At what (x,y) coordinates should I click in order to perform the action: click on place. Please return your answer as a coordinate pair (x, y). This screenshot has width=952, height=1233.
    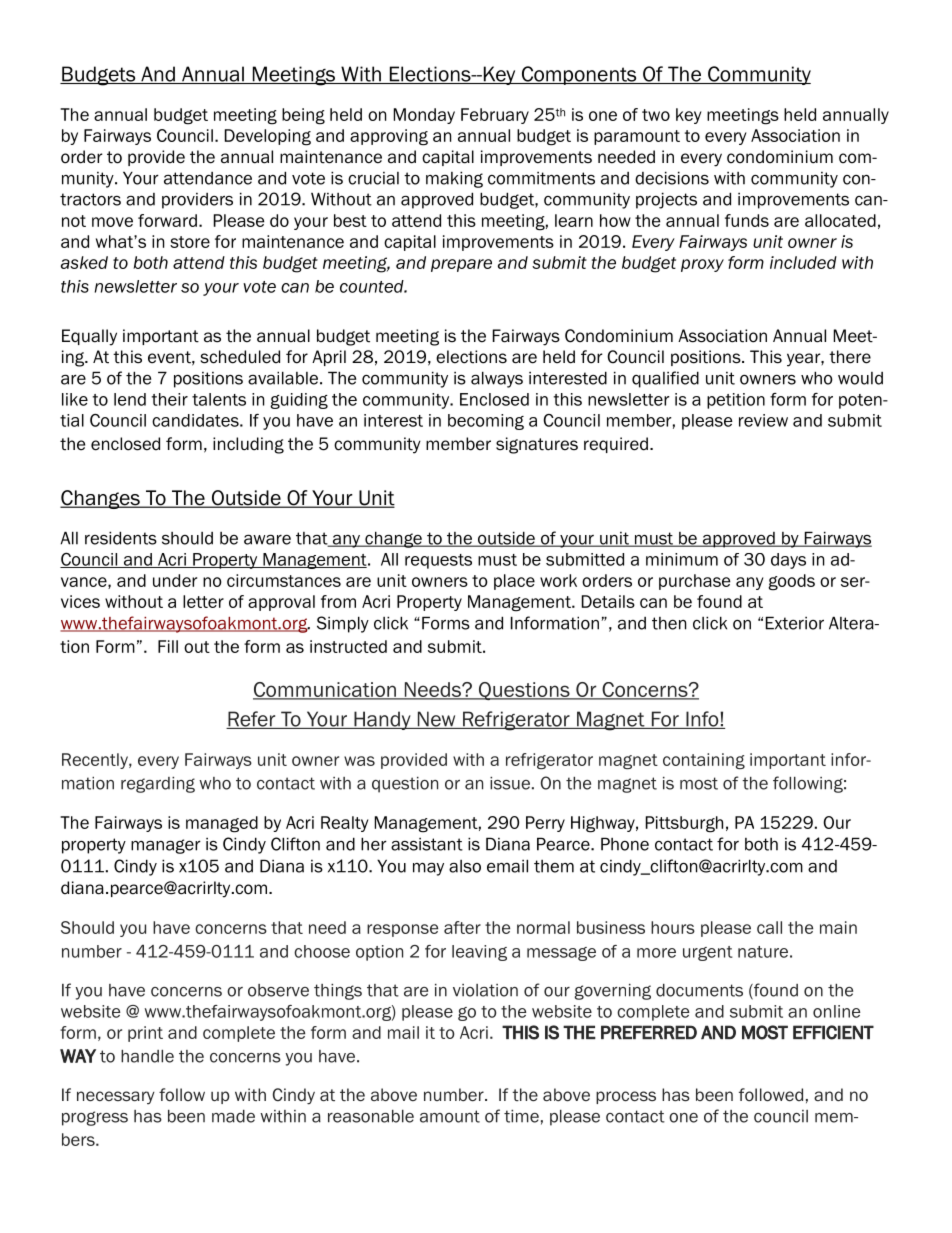
    Looking at the image, I should click on (514, 582).
